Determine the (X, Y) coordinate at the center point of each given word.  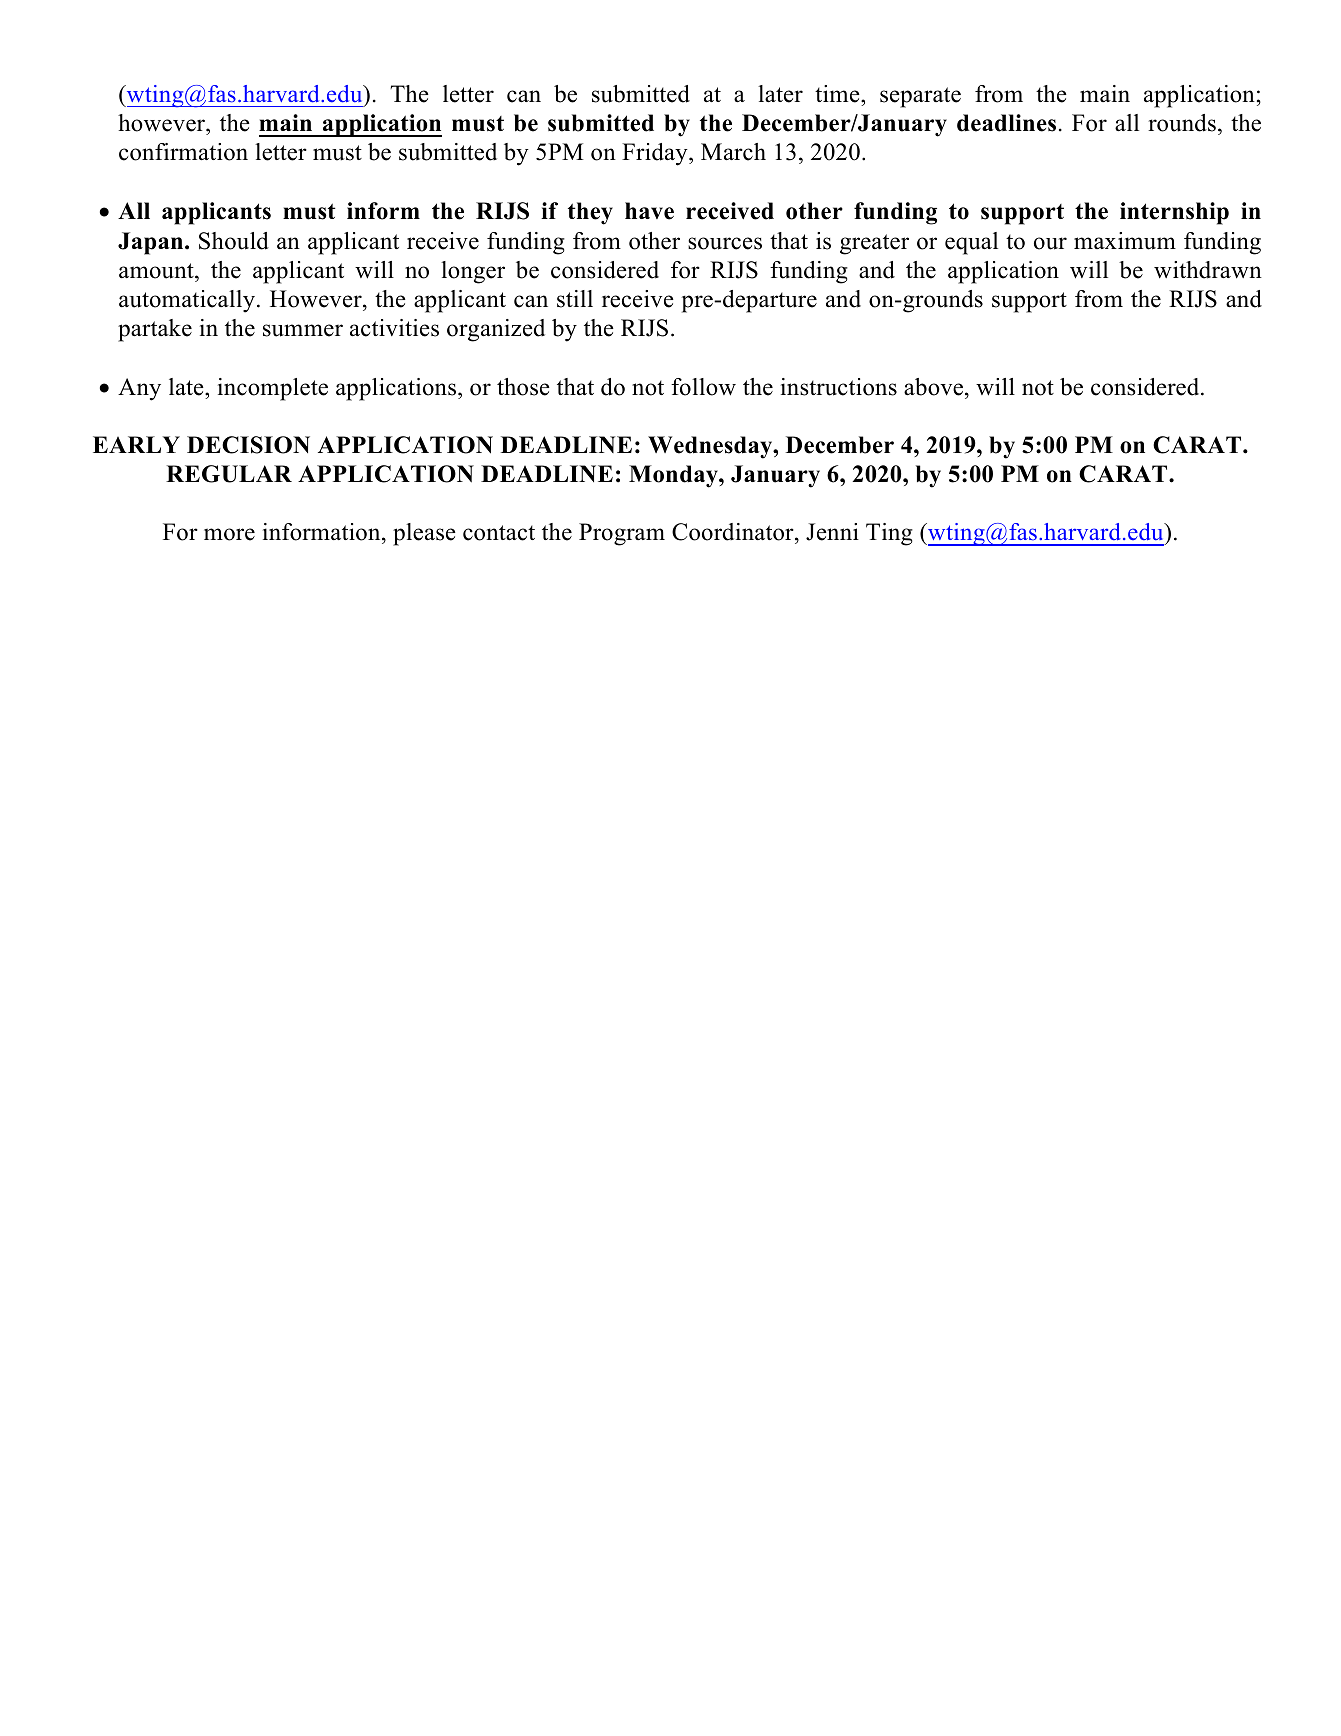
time (838, 94)
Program (622, 534)
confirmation (183, 152)
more (229, 534)
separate (920, 97)
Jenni (832, 532)
